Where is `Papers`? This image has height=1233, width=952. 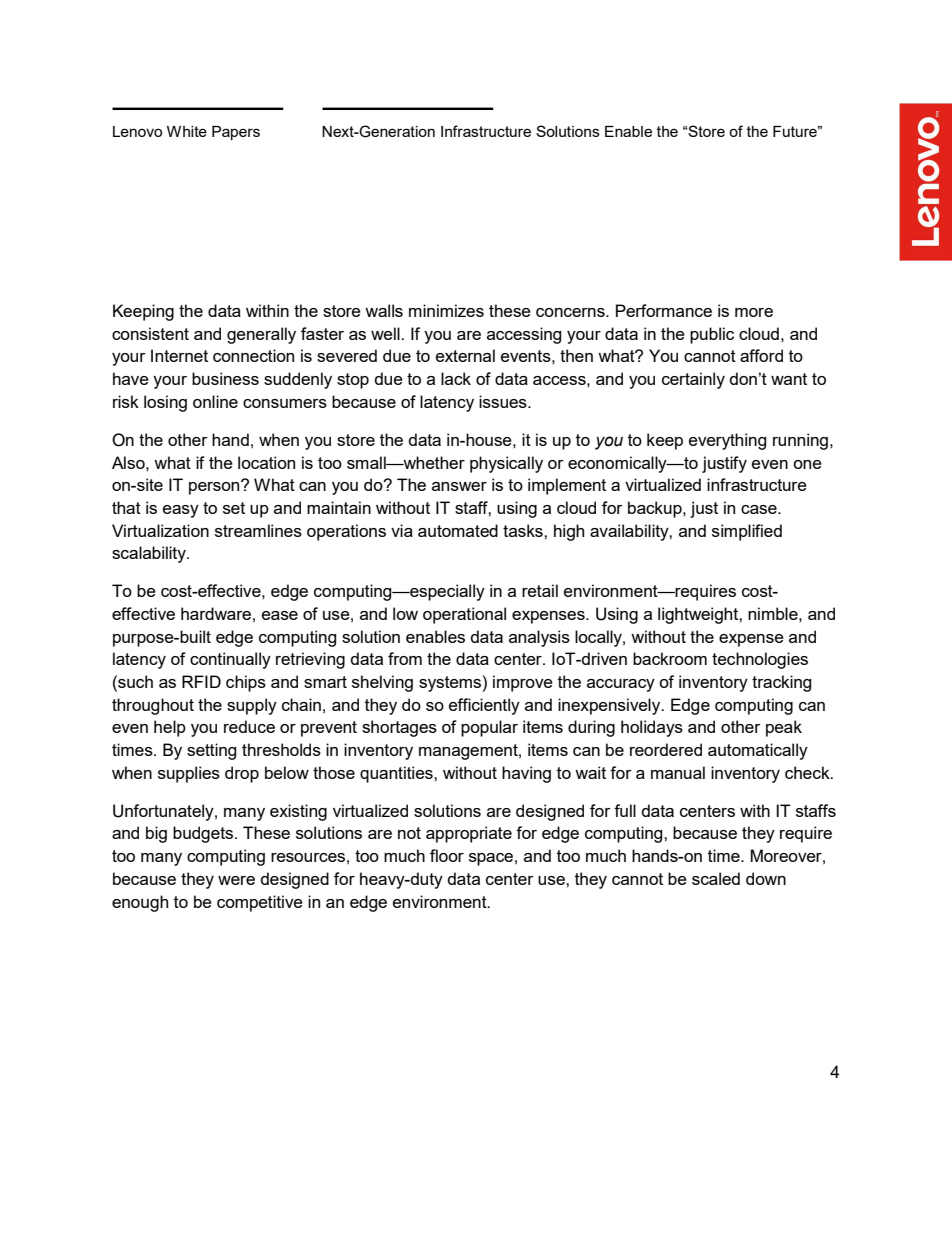 Papers is located at coordinates (236, 133).
